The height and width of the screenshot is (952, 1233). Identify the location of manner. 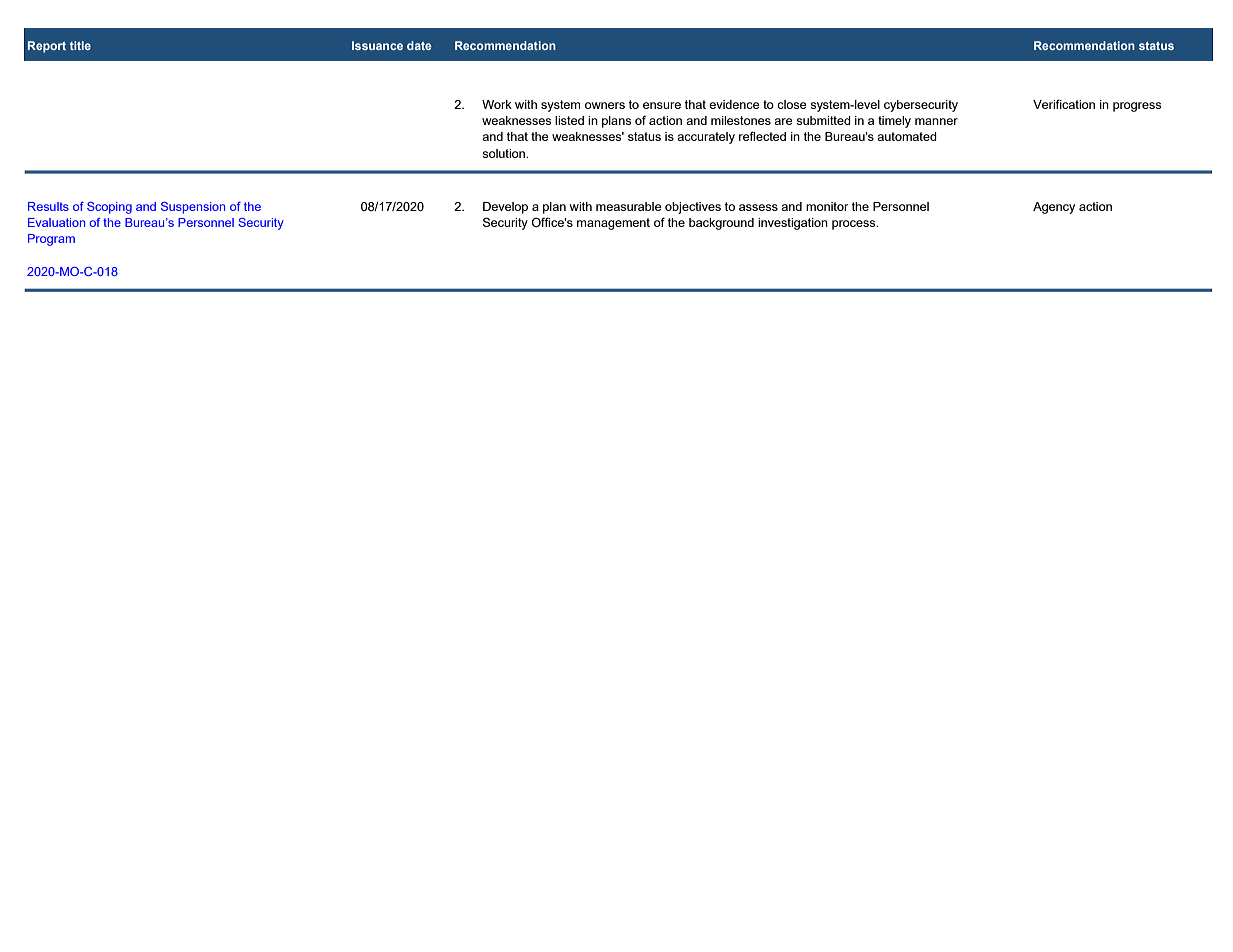
(936, 121).
